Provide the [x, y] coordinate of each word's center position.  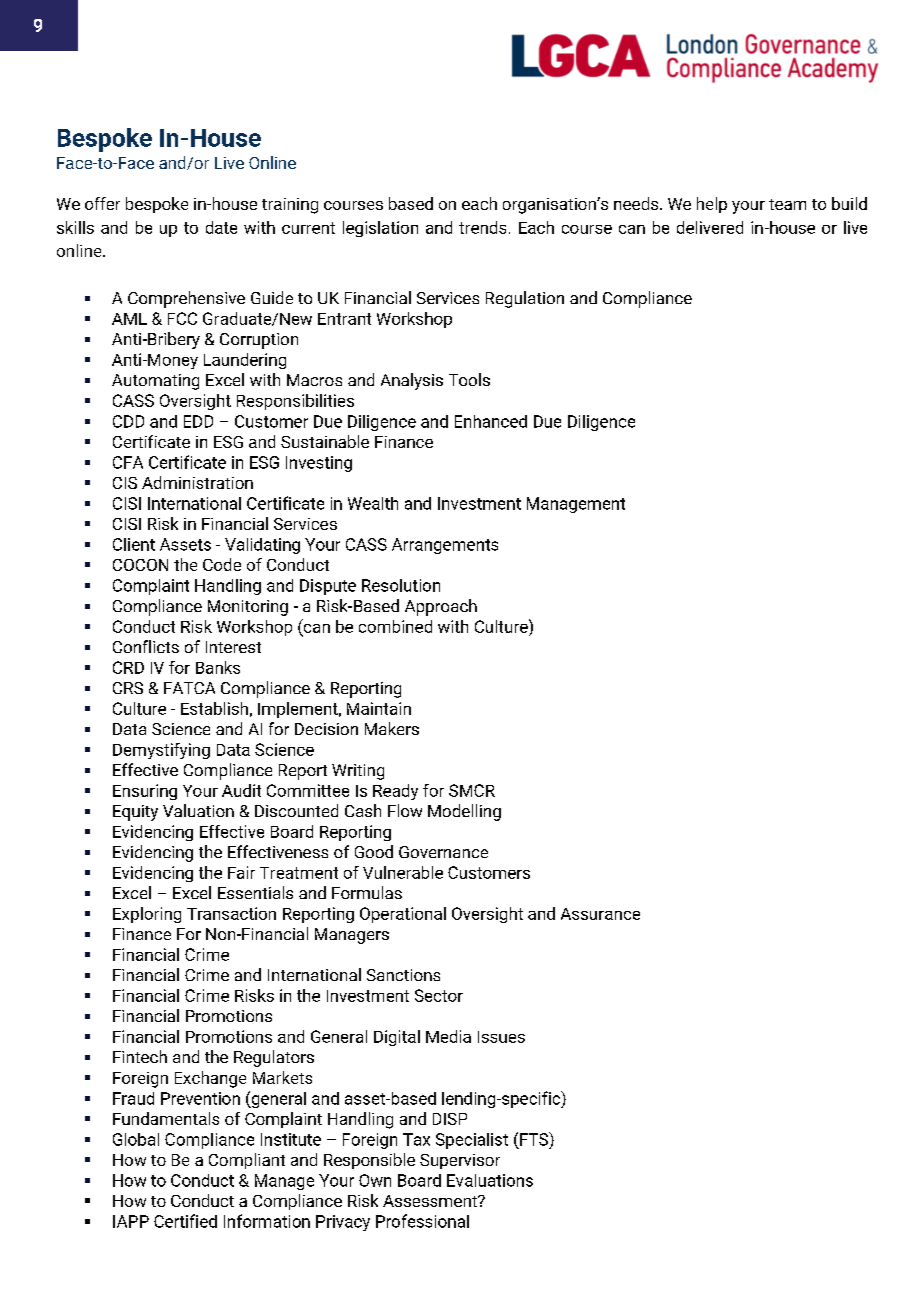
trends [482, 227]
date [221, 227]
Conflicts [146, 646]
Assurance [600, 914]
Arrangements [445, 546]
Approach [441, 607]
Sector [439, 995]
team [787, 204]
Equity [135, 813]
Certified [185, 1221]
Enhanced [491, 421]
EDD [198, 421]
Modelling [464, 812]
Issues [501, 1037]
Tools [469, 379]
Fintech [140, 1056]
